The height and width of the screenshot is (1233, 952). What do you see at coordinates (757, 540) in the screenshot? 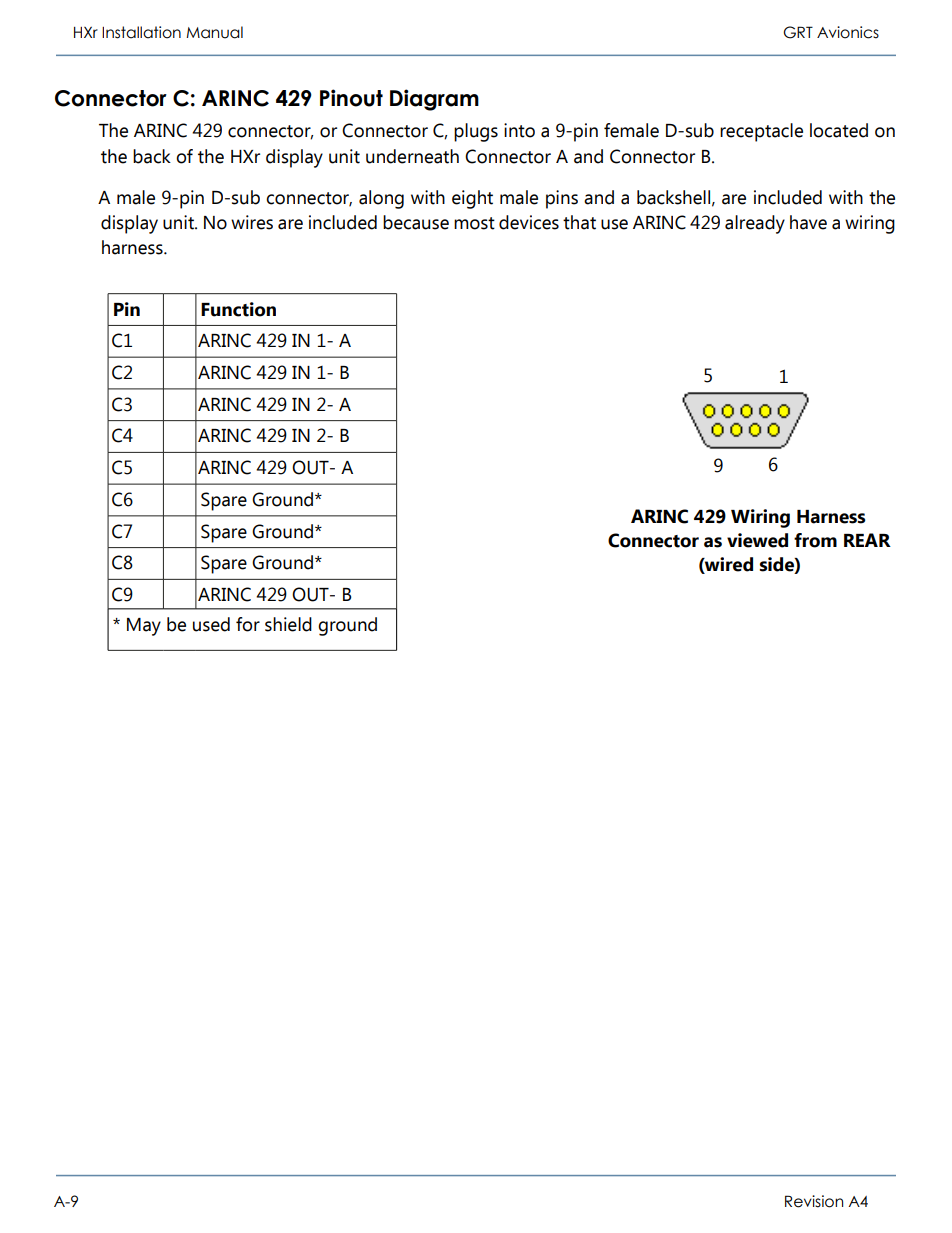
I see `viewed` at bounding box center [757, 540].
